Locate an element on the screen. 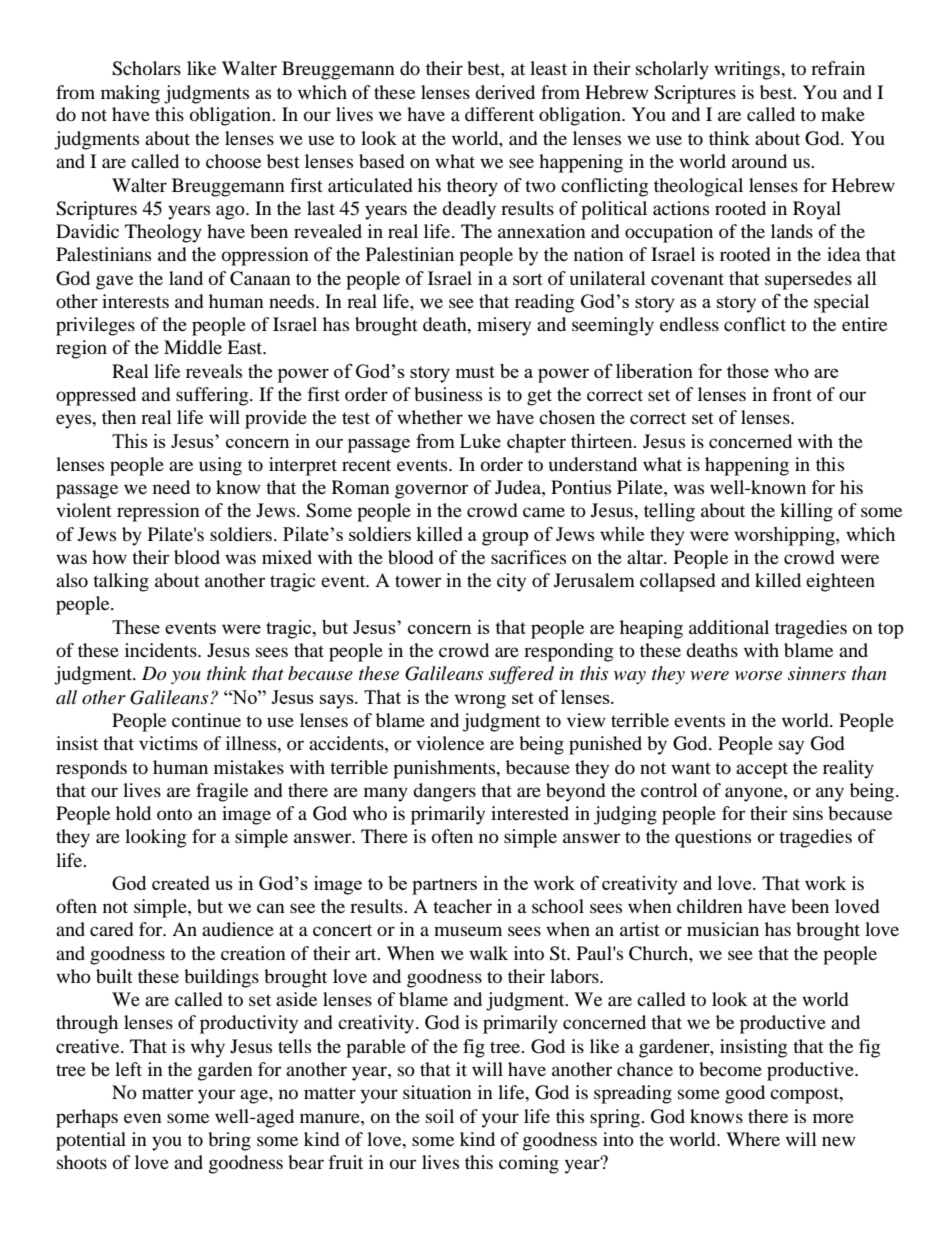 Image resolution: width=952 pixels, height=1233 pixels. using is located at coordinates (220, 466).
